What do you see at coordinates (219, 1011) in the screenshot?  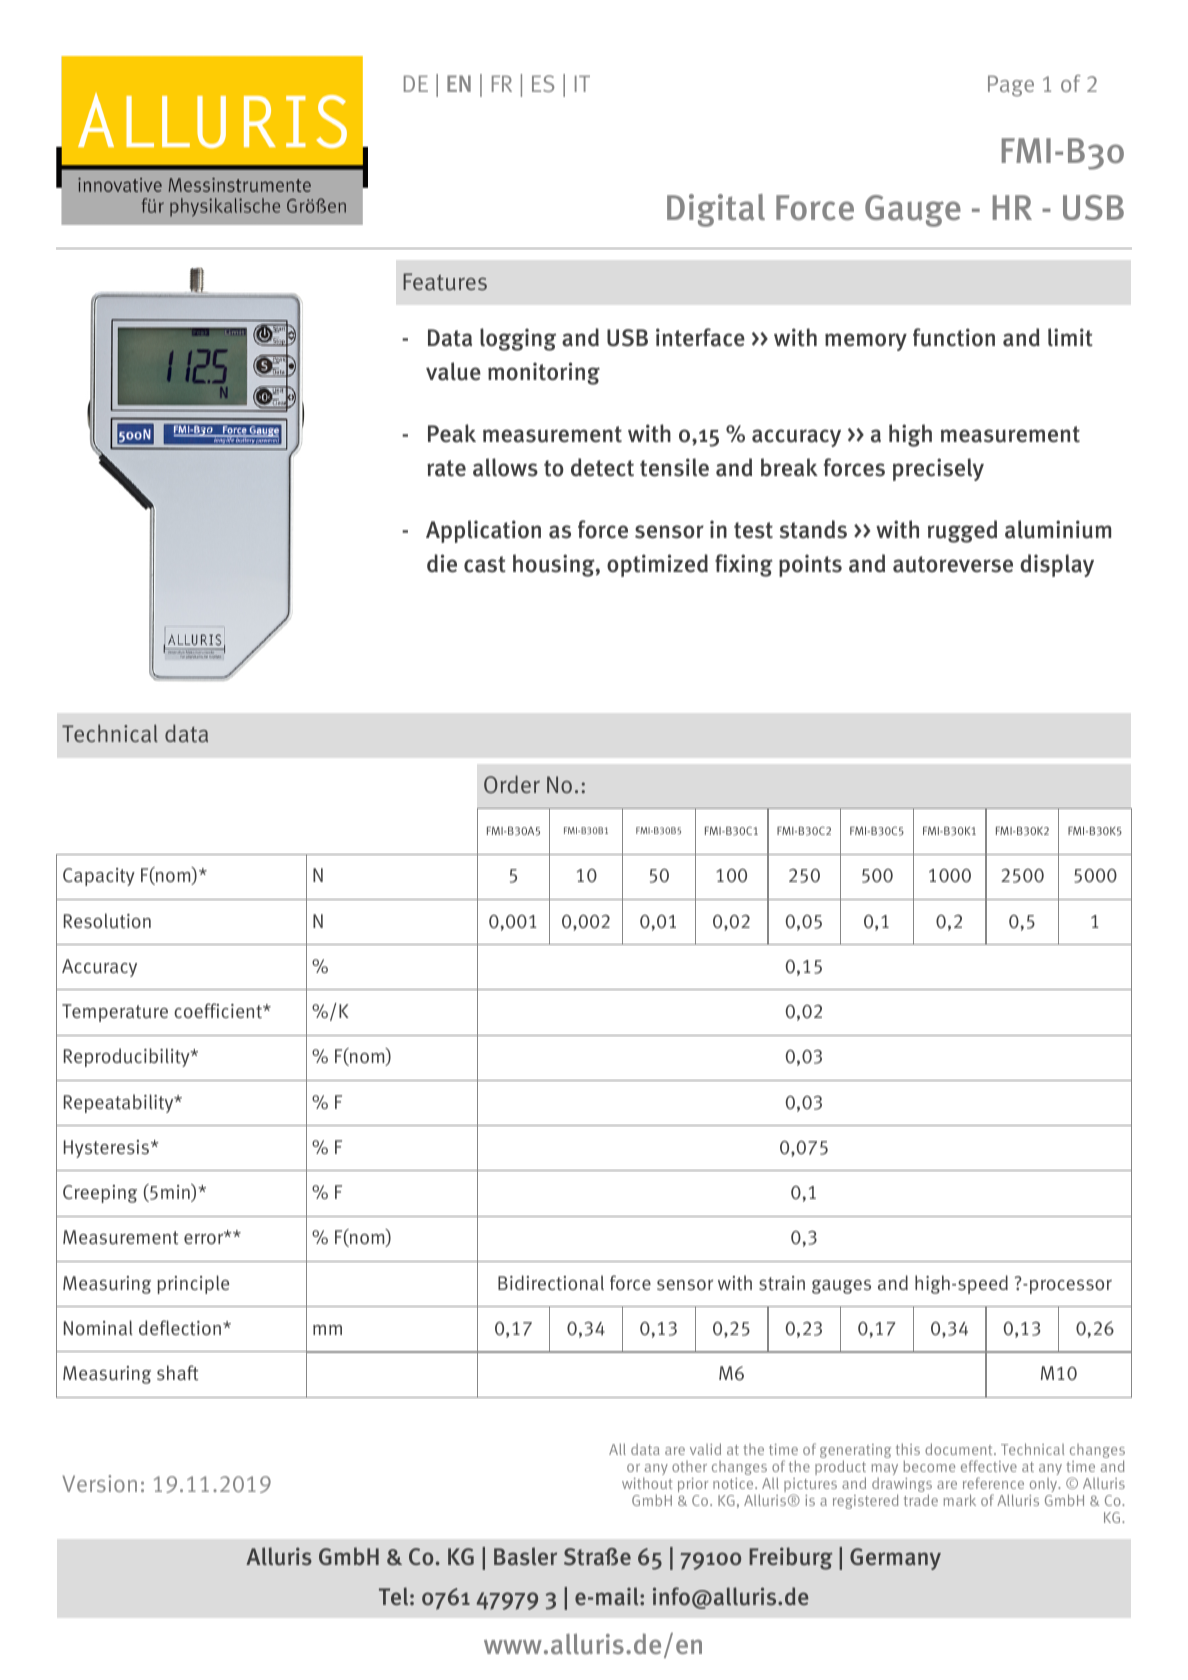 I see `coefficient` at bounding box center [219, 1011].
